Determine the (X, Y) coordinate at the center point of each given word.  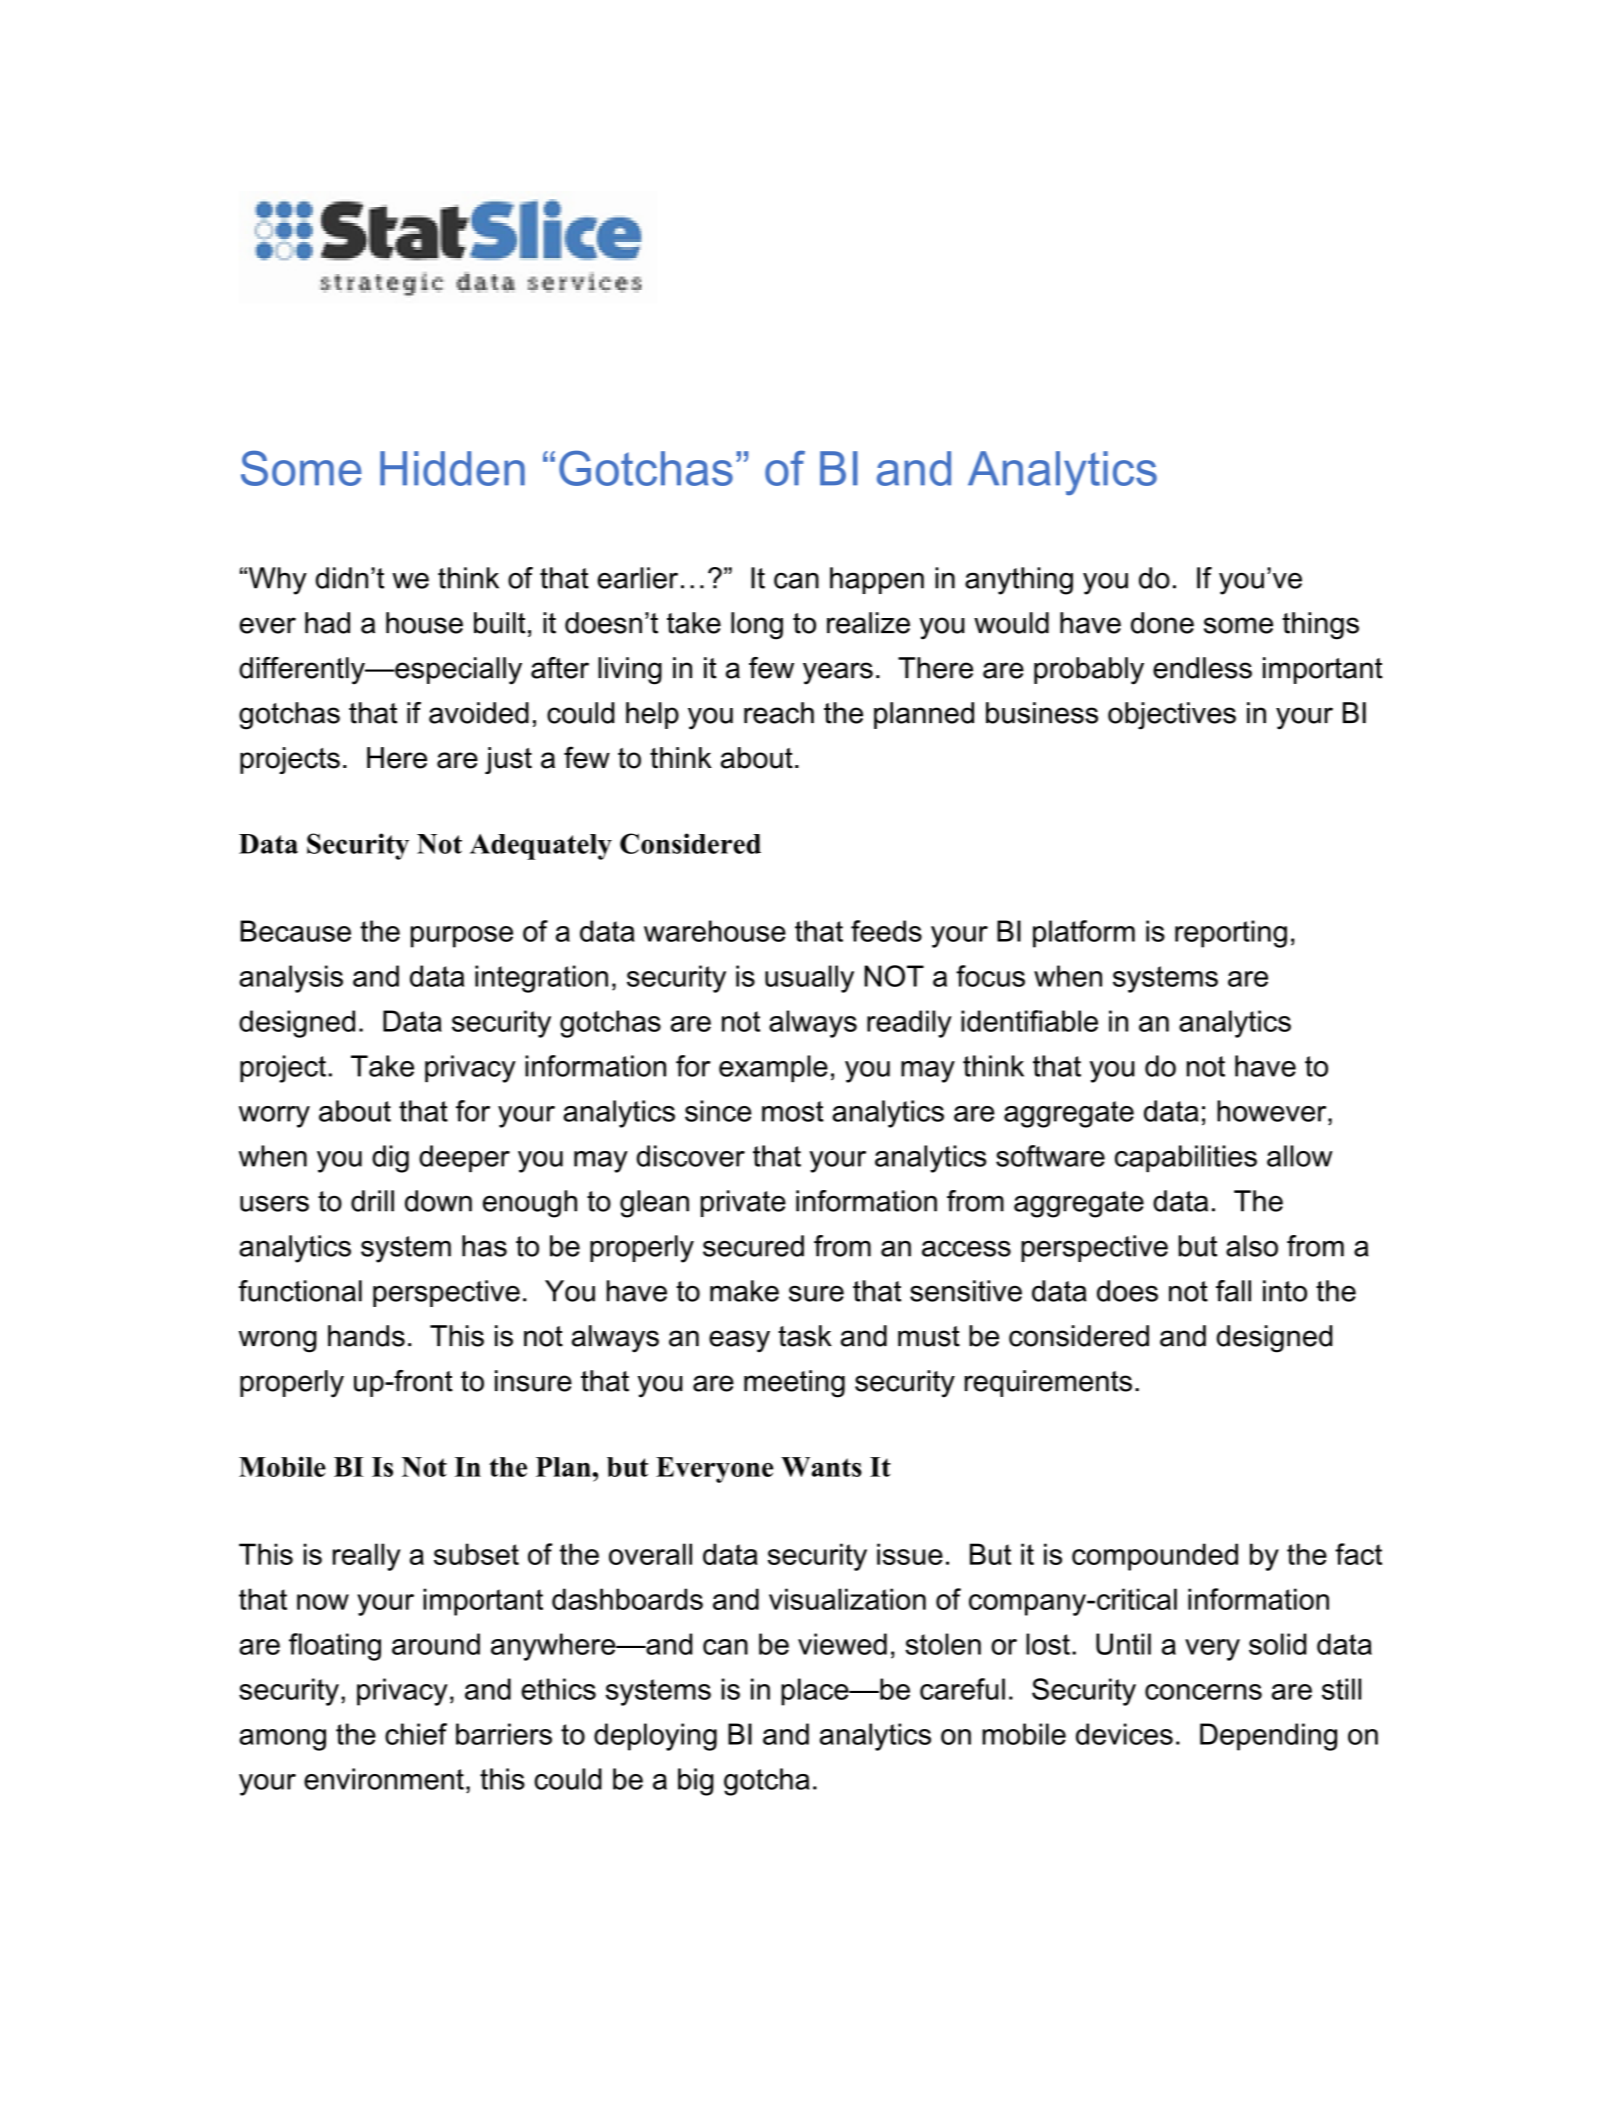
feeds (886, 931)
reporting (1231, 934)
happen (877, 580)
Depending (1268, 1737)
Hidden (452, 468)
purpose (462, 937)
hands (366, 1336)
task (805, 1336)
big (696, 1782)
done (1162, 623)
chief (416, 1734)
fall (1233, 1291)
